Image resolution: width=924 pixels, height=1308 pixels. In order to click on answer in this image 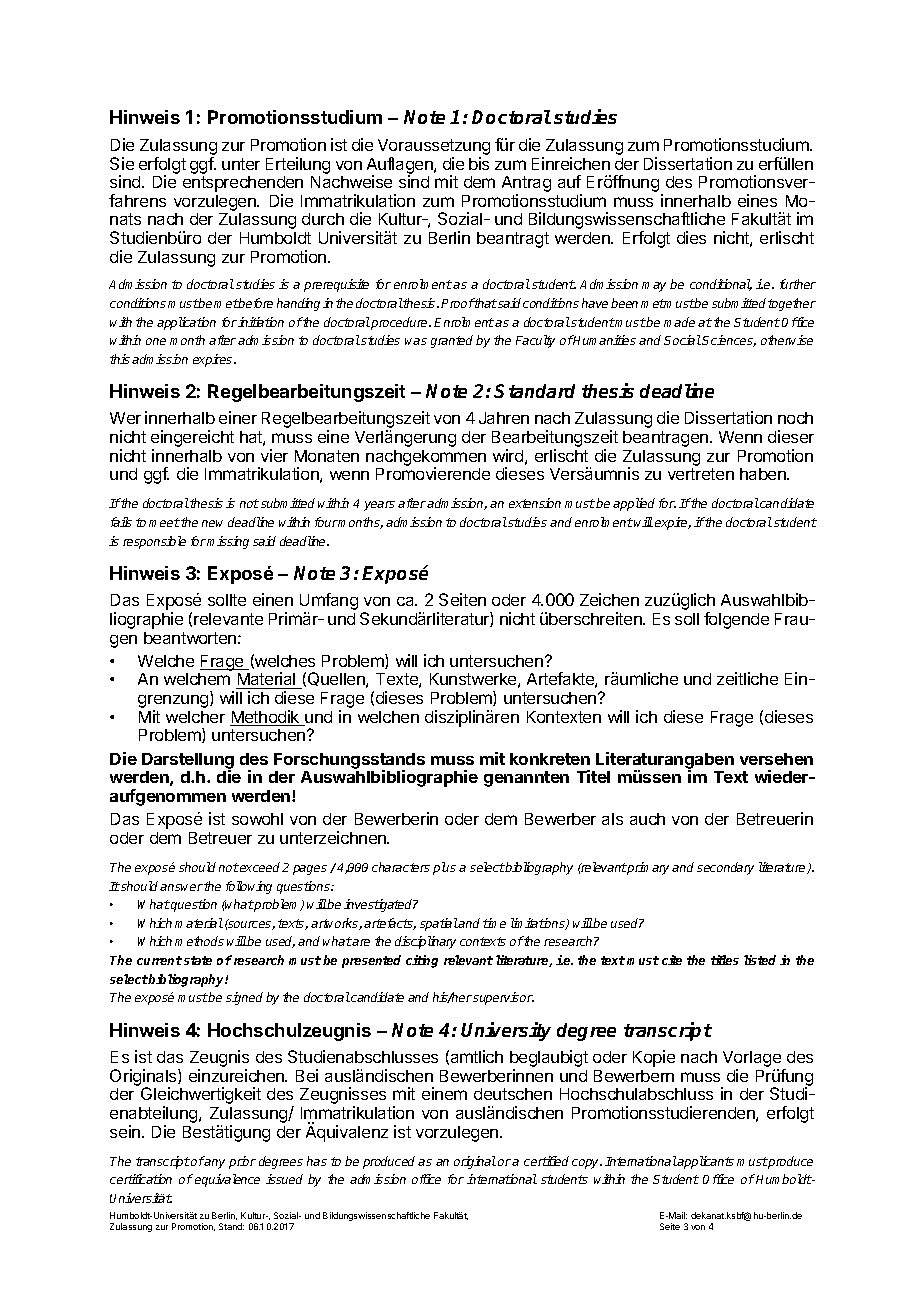, I will do `click(181, 887)`.
